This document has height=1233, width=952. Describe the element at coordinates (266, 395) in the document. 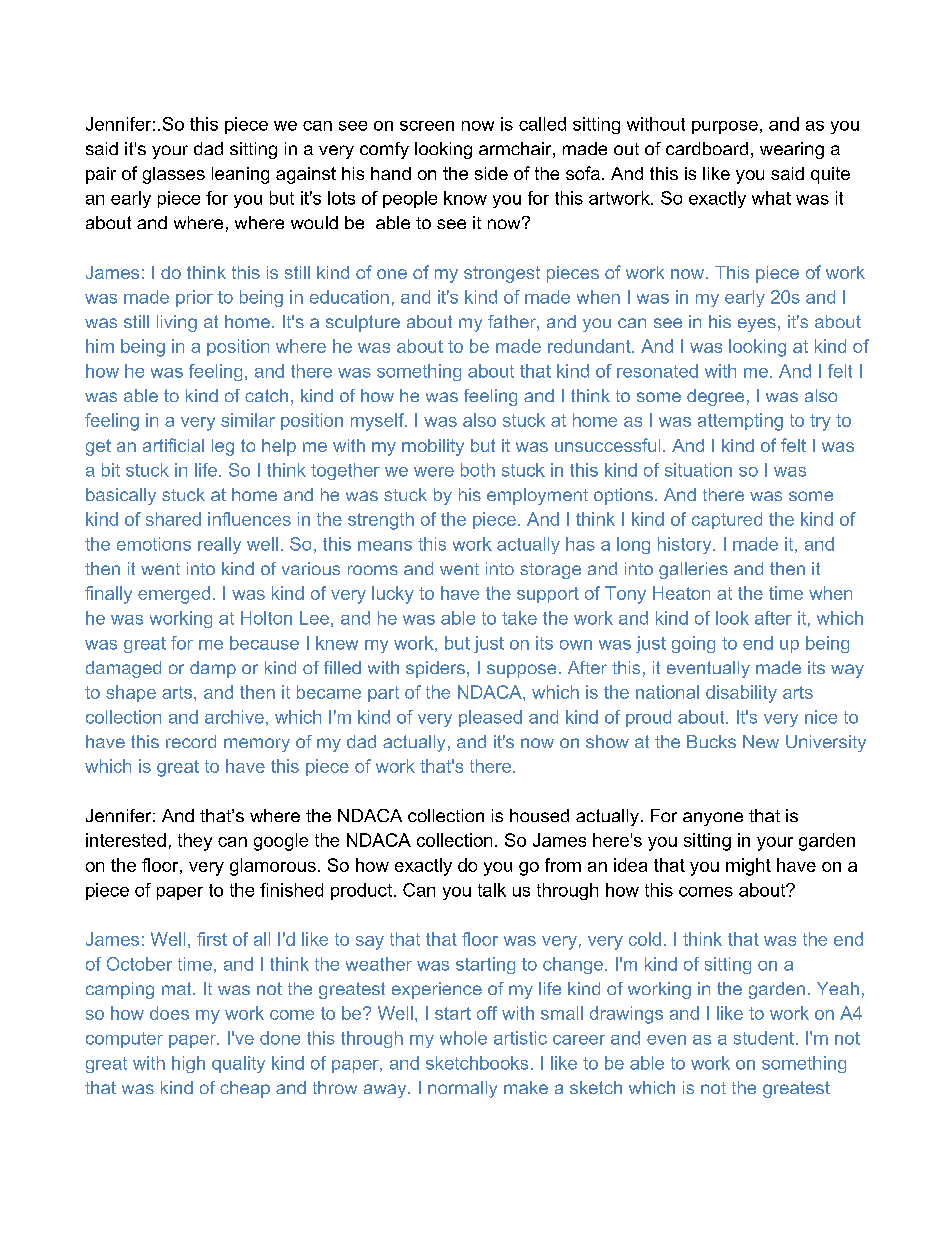

I see `catch` at that location.
